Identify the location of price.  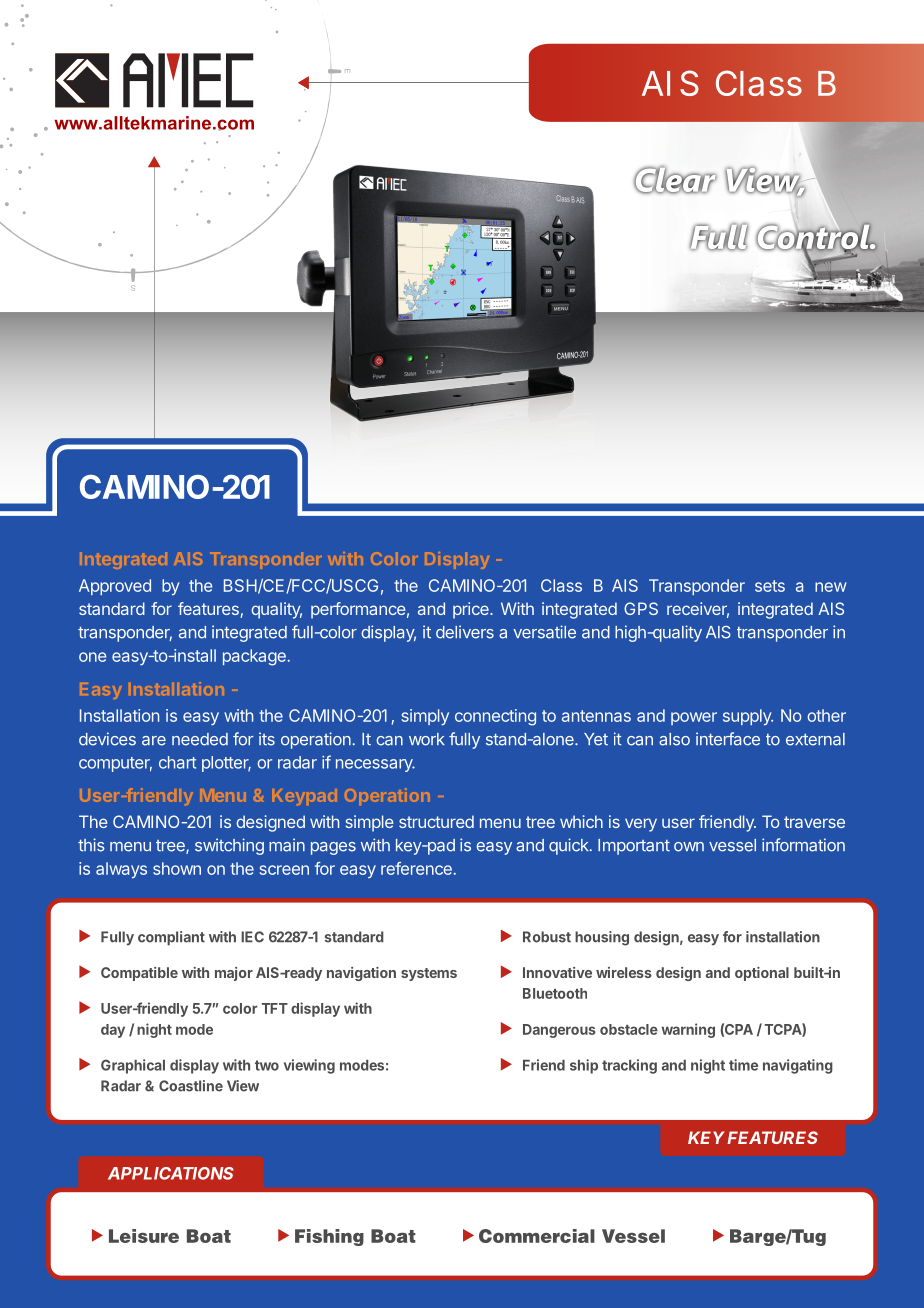
(472, 610).
